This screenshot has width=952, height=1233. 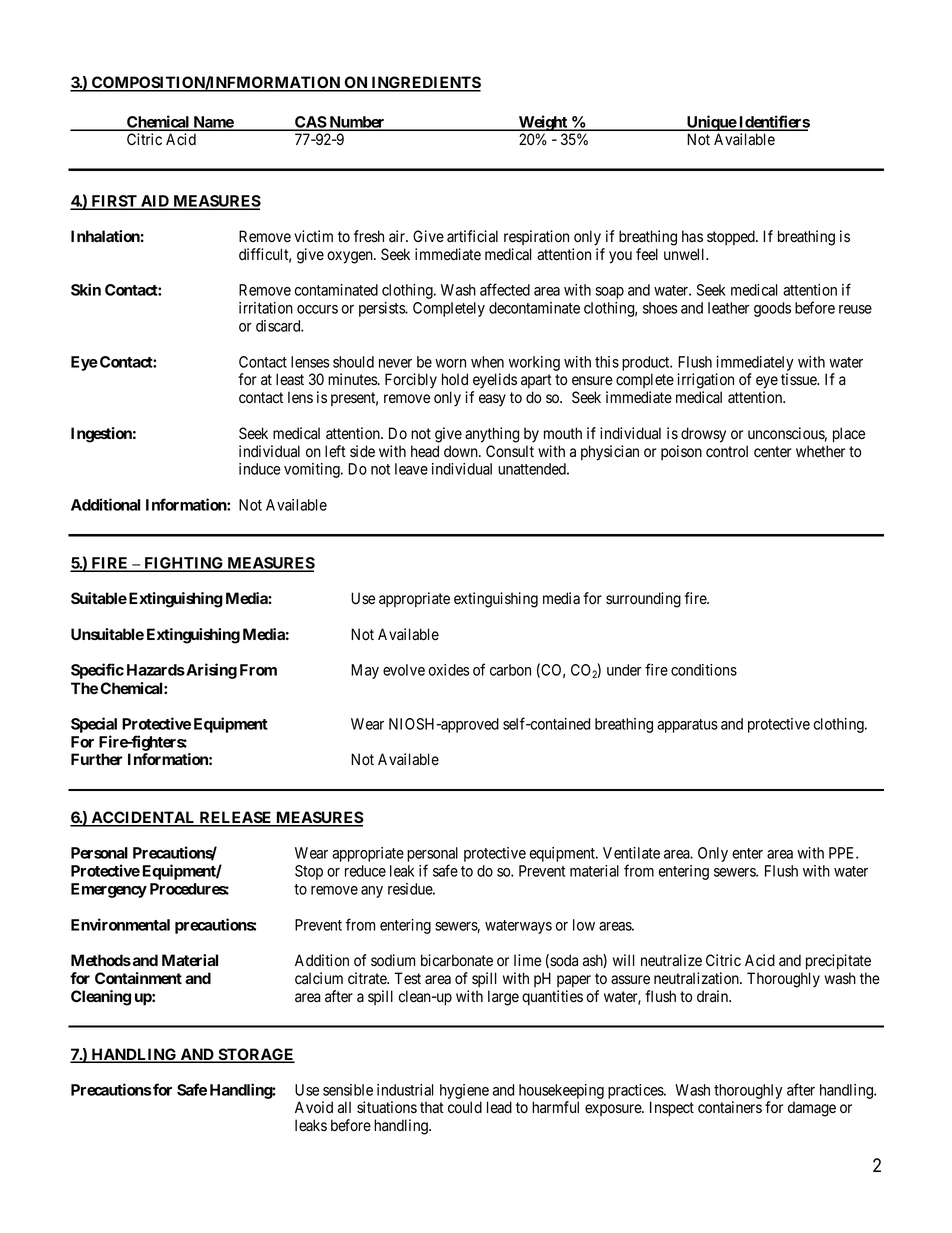 What do you see at coordinates (727, 451) in the screenshot?
I see `control` at bounding box center [727, 451].
